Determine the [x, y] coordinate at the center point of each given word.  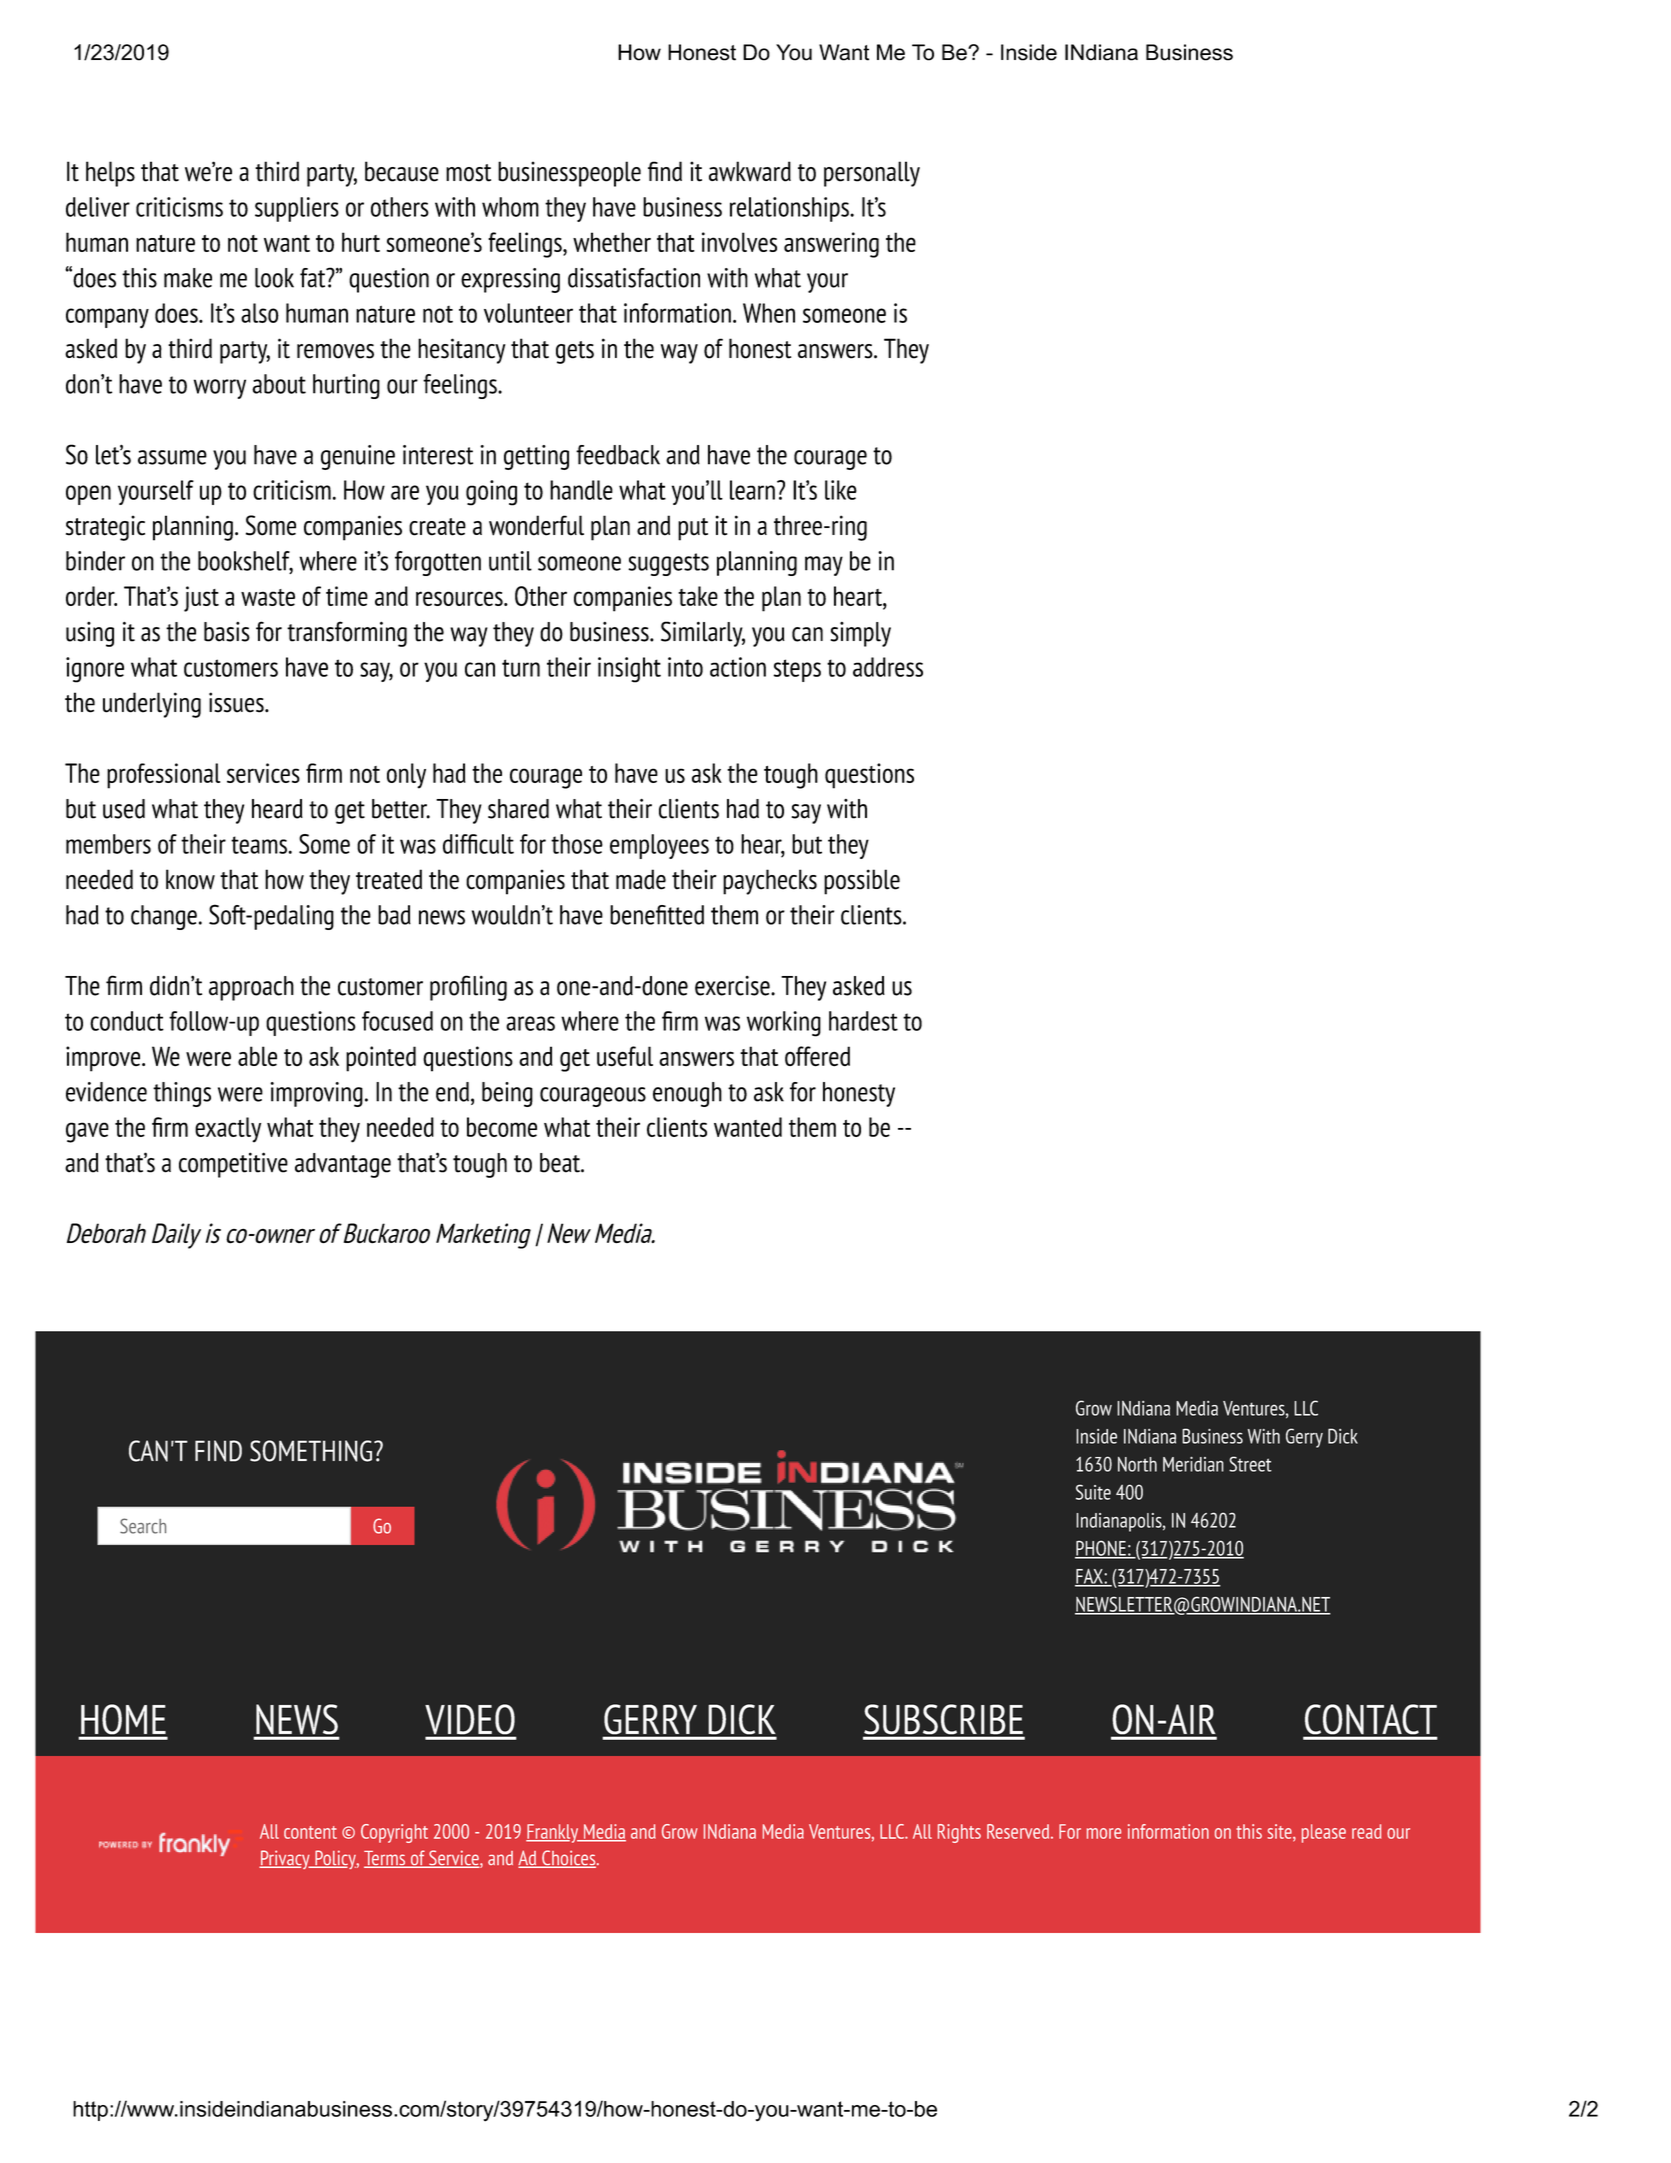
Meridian [1193, 1464]
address [888, 667]
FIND [218, 1451]
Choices [569, 1859]
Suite [1093, 1492]
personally [872, 174]
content [310, 1832]
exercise [733, 986]
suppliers [297, 209]
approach [251, 988]
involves [739, 242]
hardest [863, 1021]
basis [227, 632]
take [698, 596]
